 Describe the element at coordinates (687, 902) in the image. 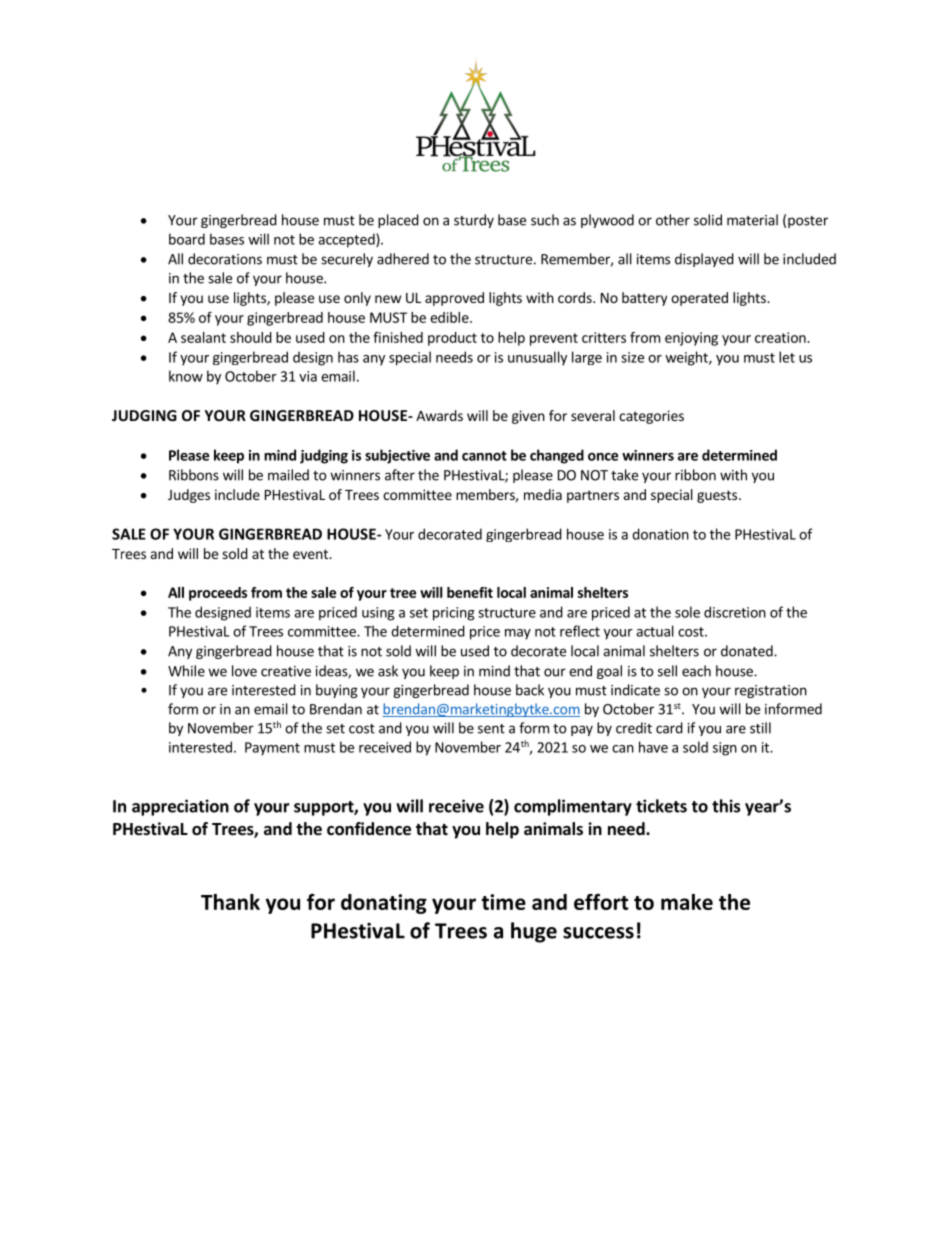

I see `make` at that location.
